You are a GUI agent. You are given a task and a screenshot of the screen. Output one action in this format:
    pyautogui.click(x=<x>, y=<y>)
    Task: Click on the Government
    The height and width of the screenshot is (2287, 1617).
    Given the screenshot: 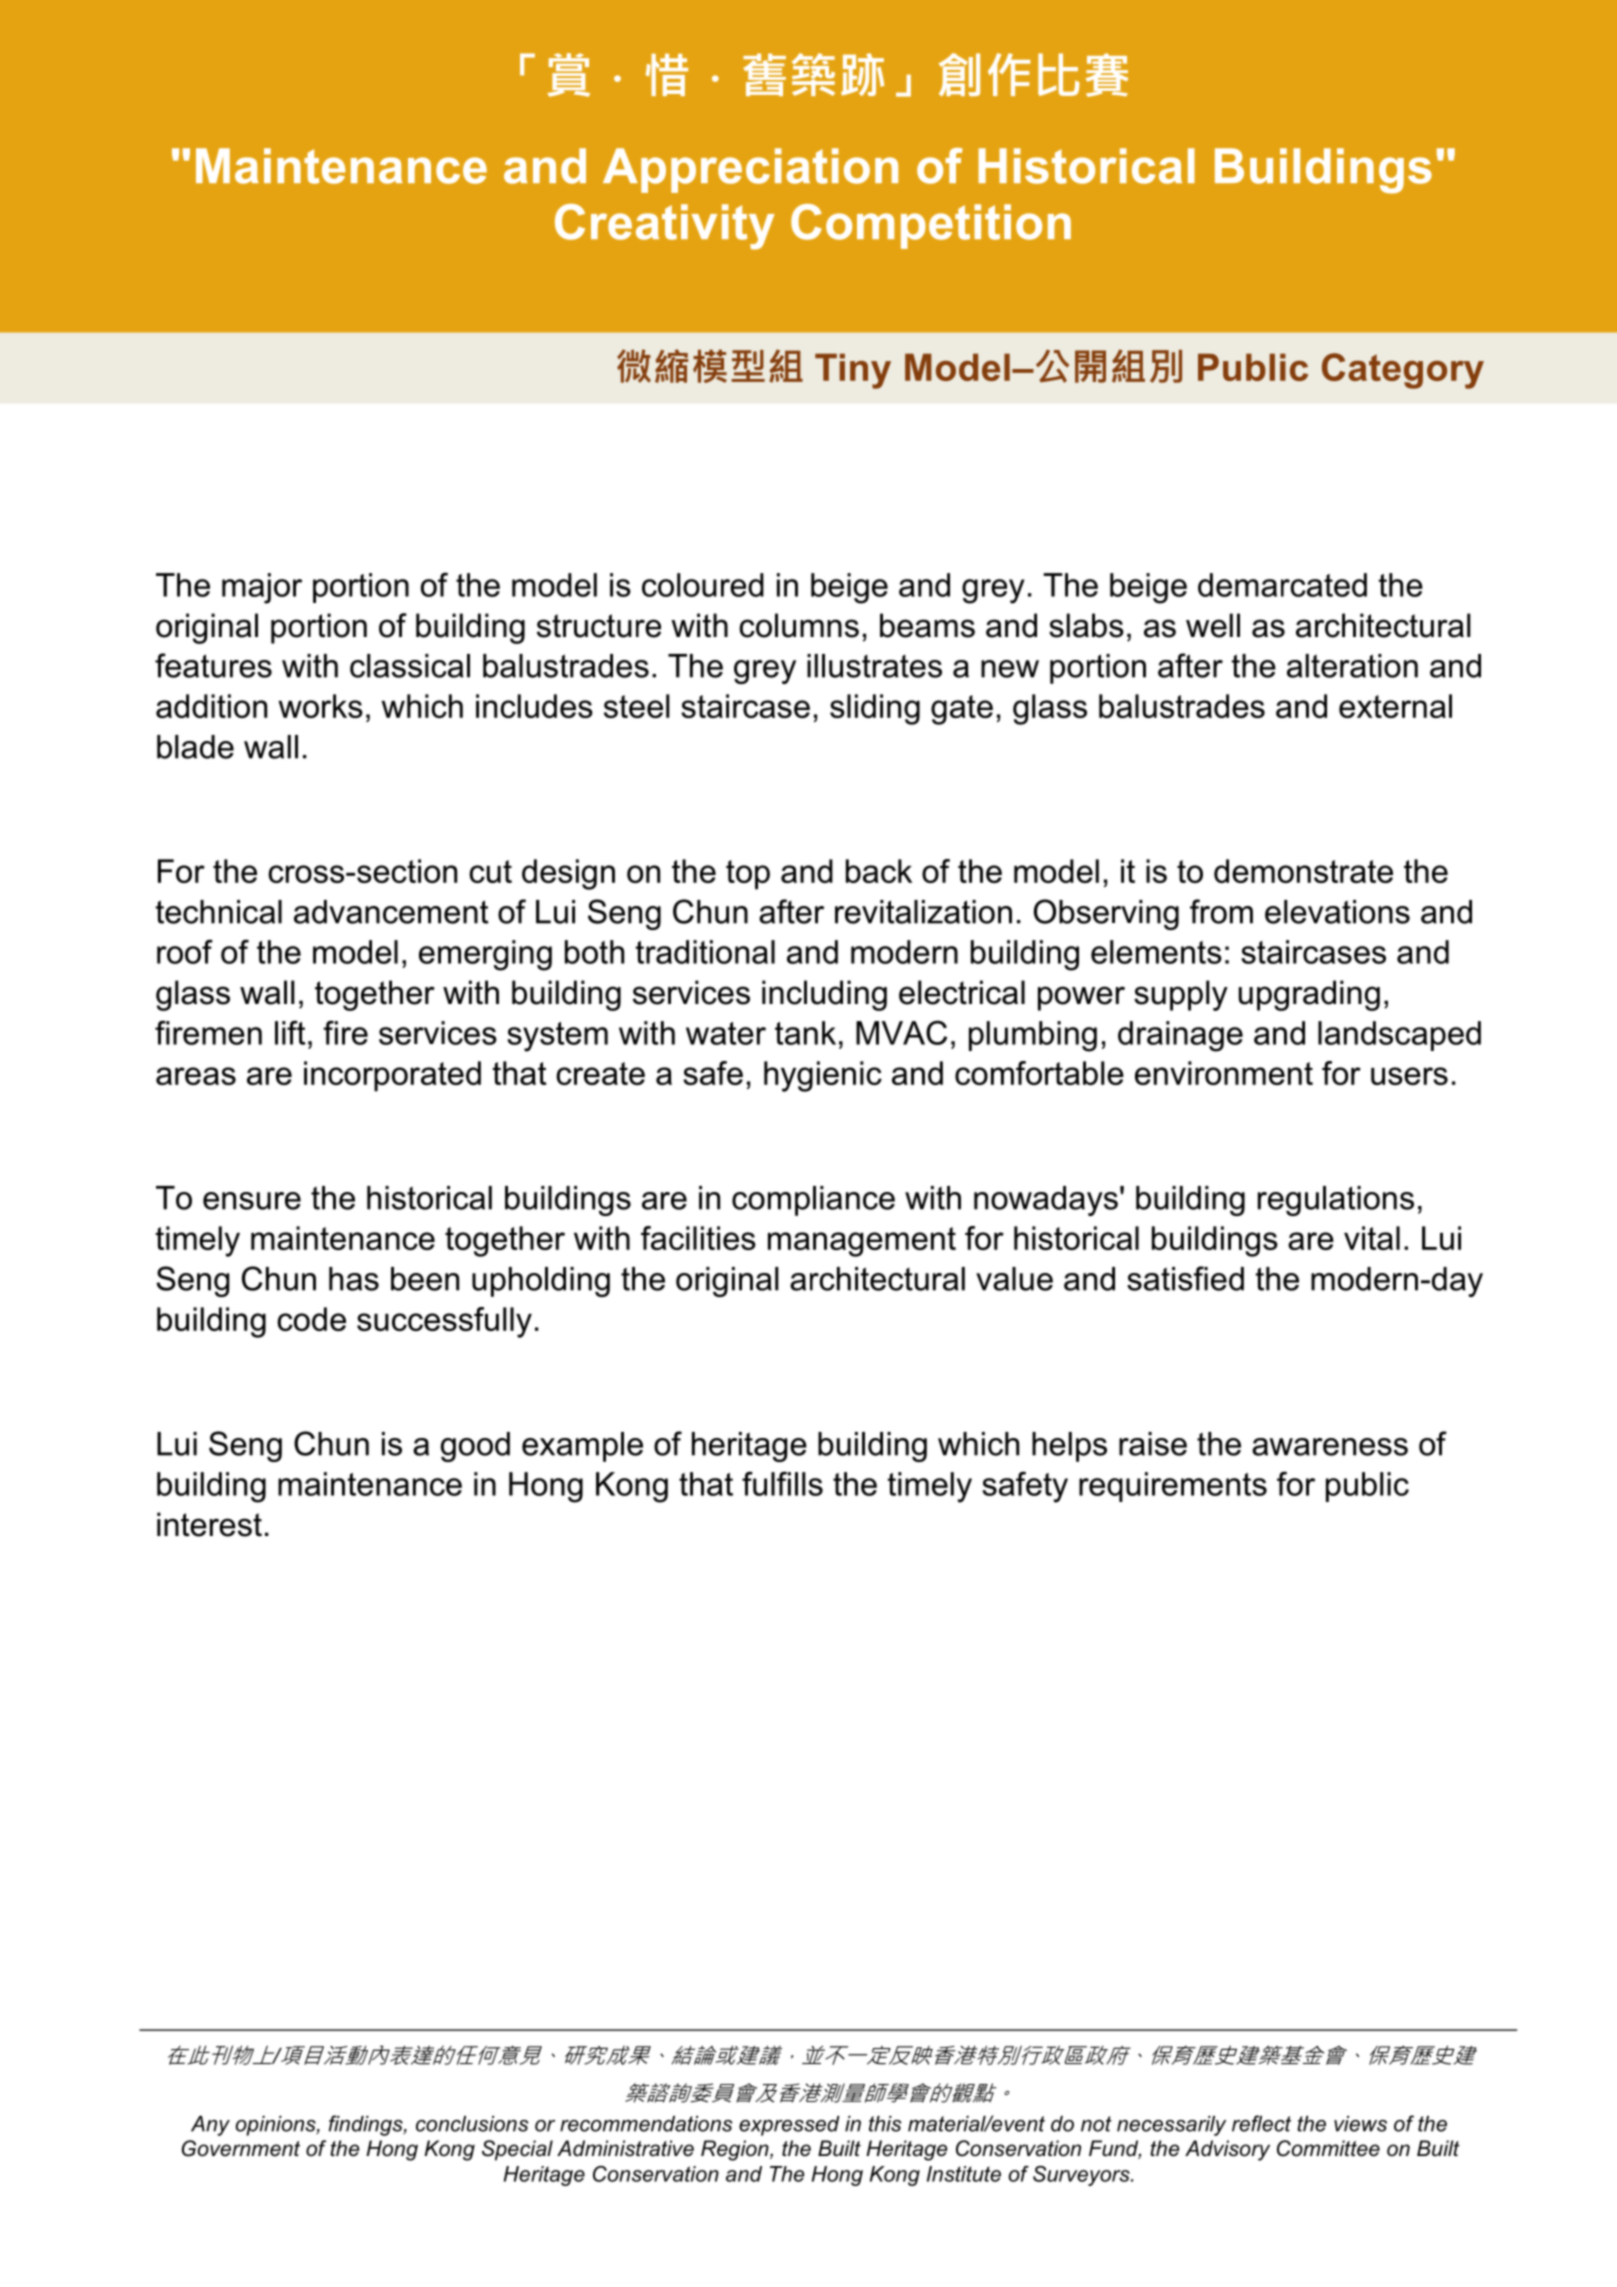 What is the action you would take?
    pyautogui.click(x=241, y=2148)
